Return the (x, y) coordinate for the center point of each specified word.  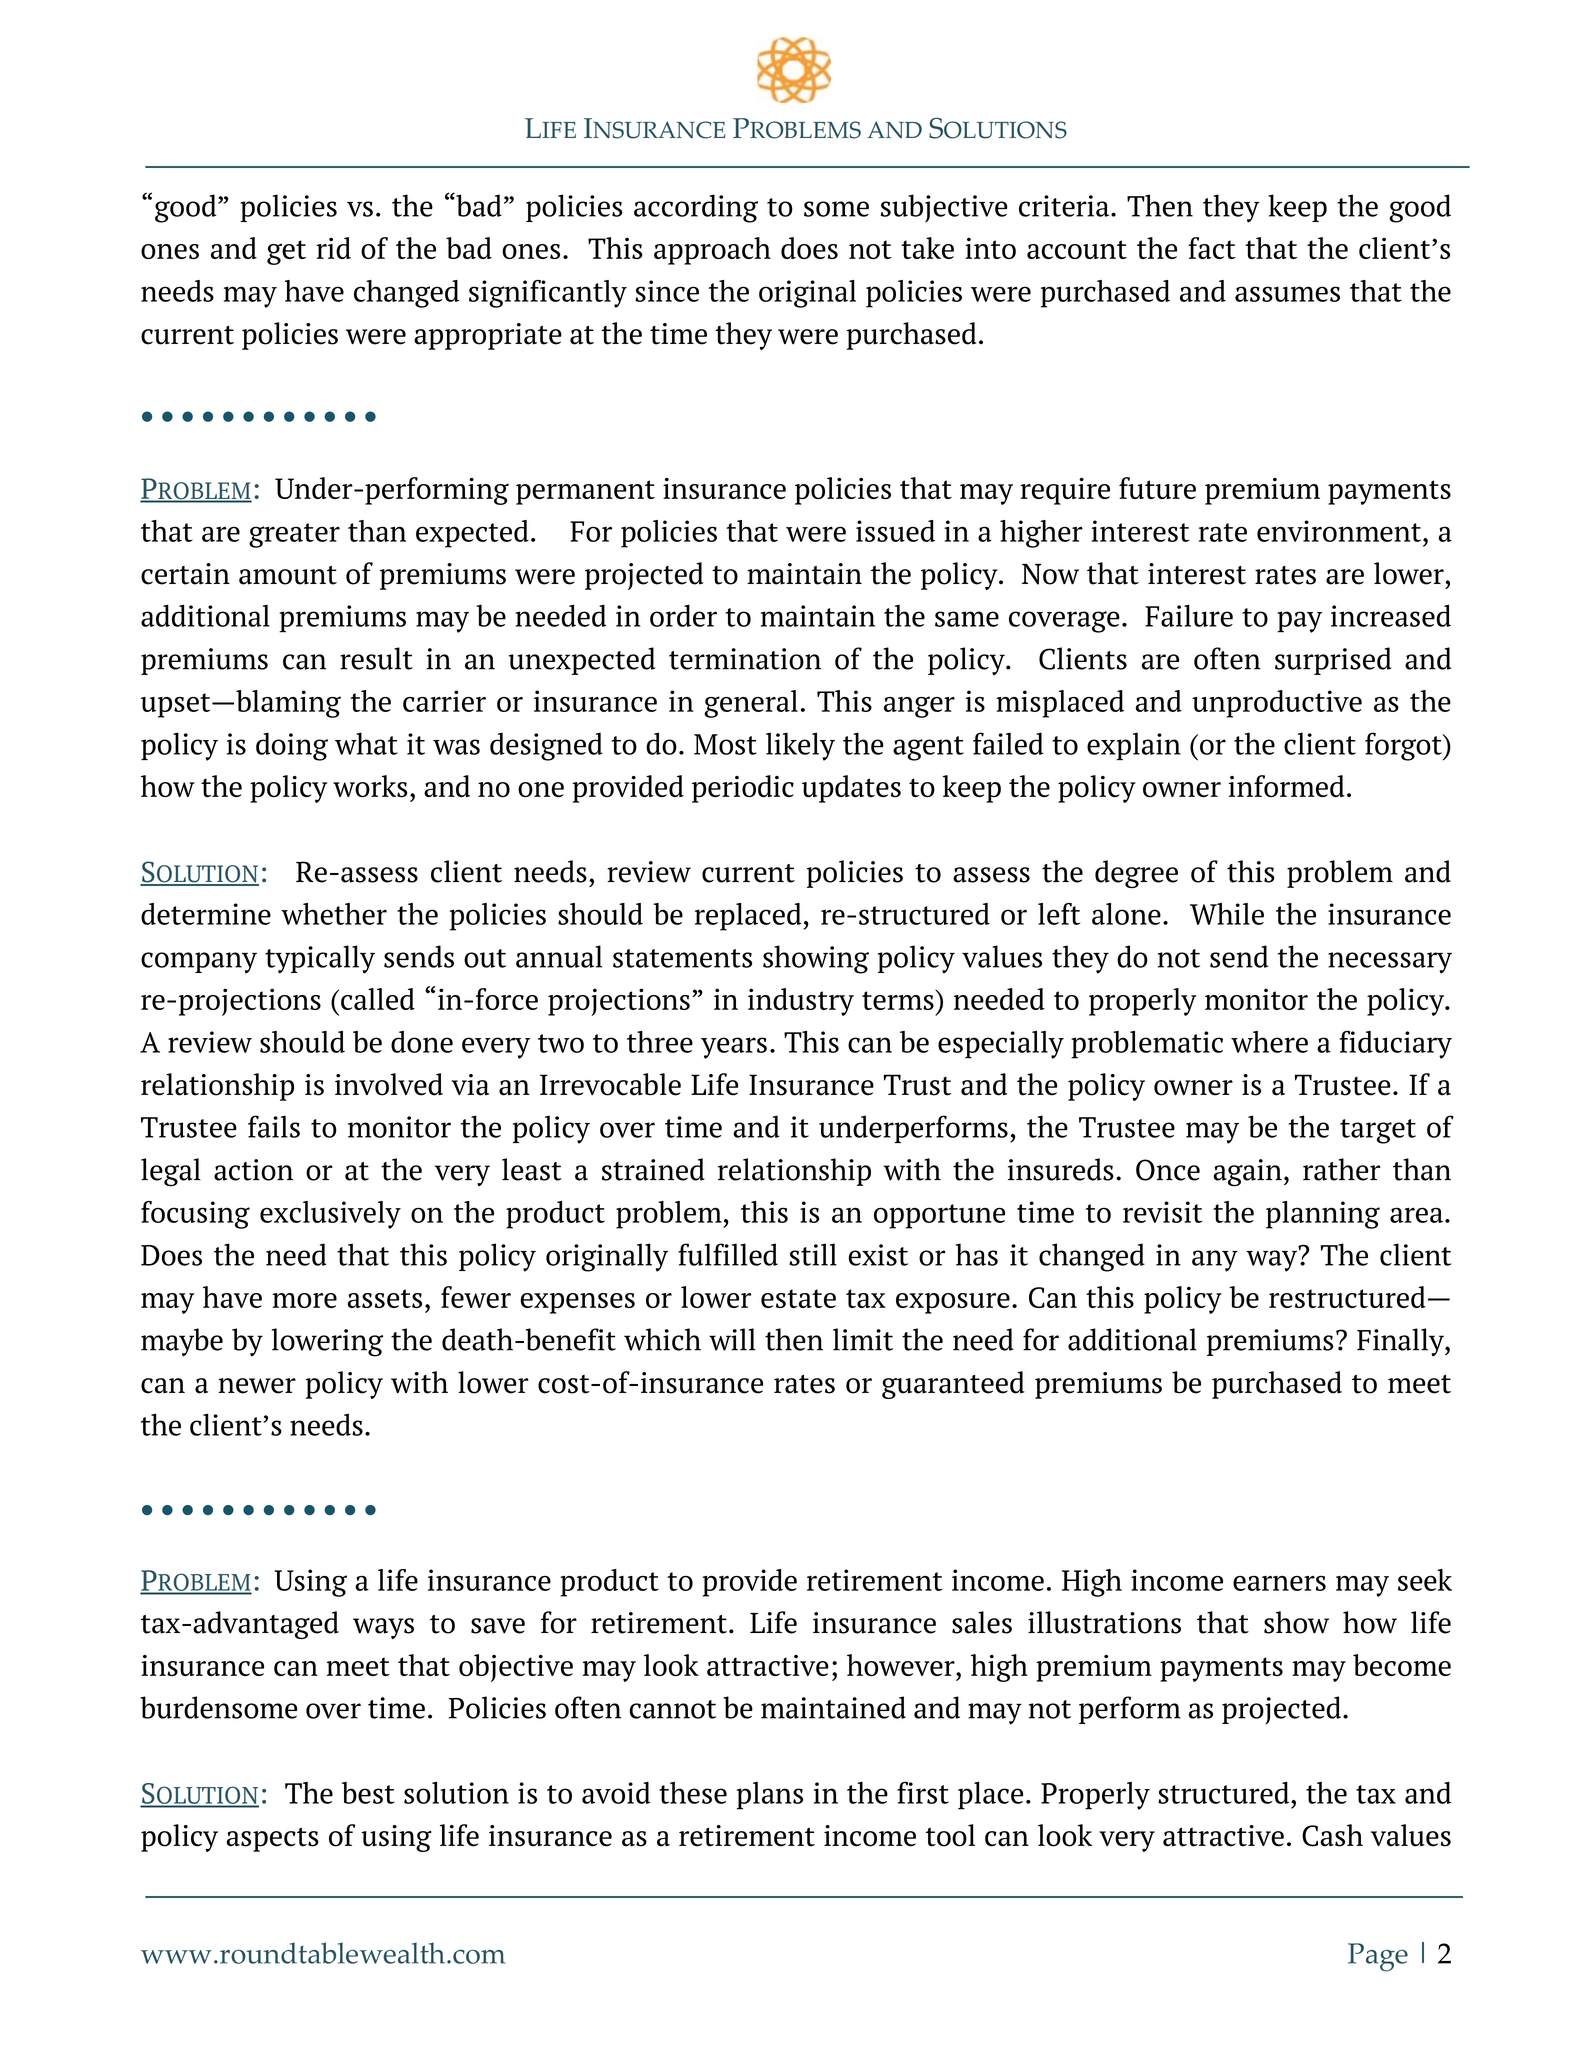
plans (770, 1796)
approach (712, 251)
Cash (1332, 1835)
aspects (272, 1839)
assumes (1287, 294)
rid (334, 248)
